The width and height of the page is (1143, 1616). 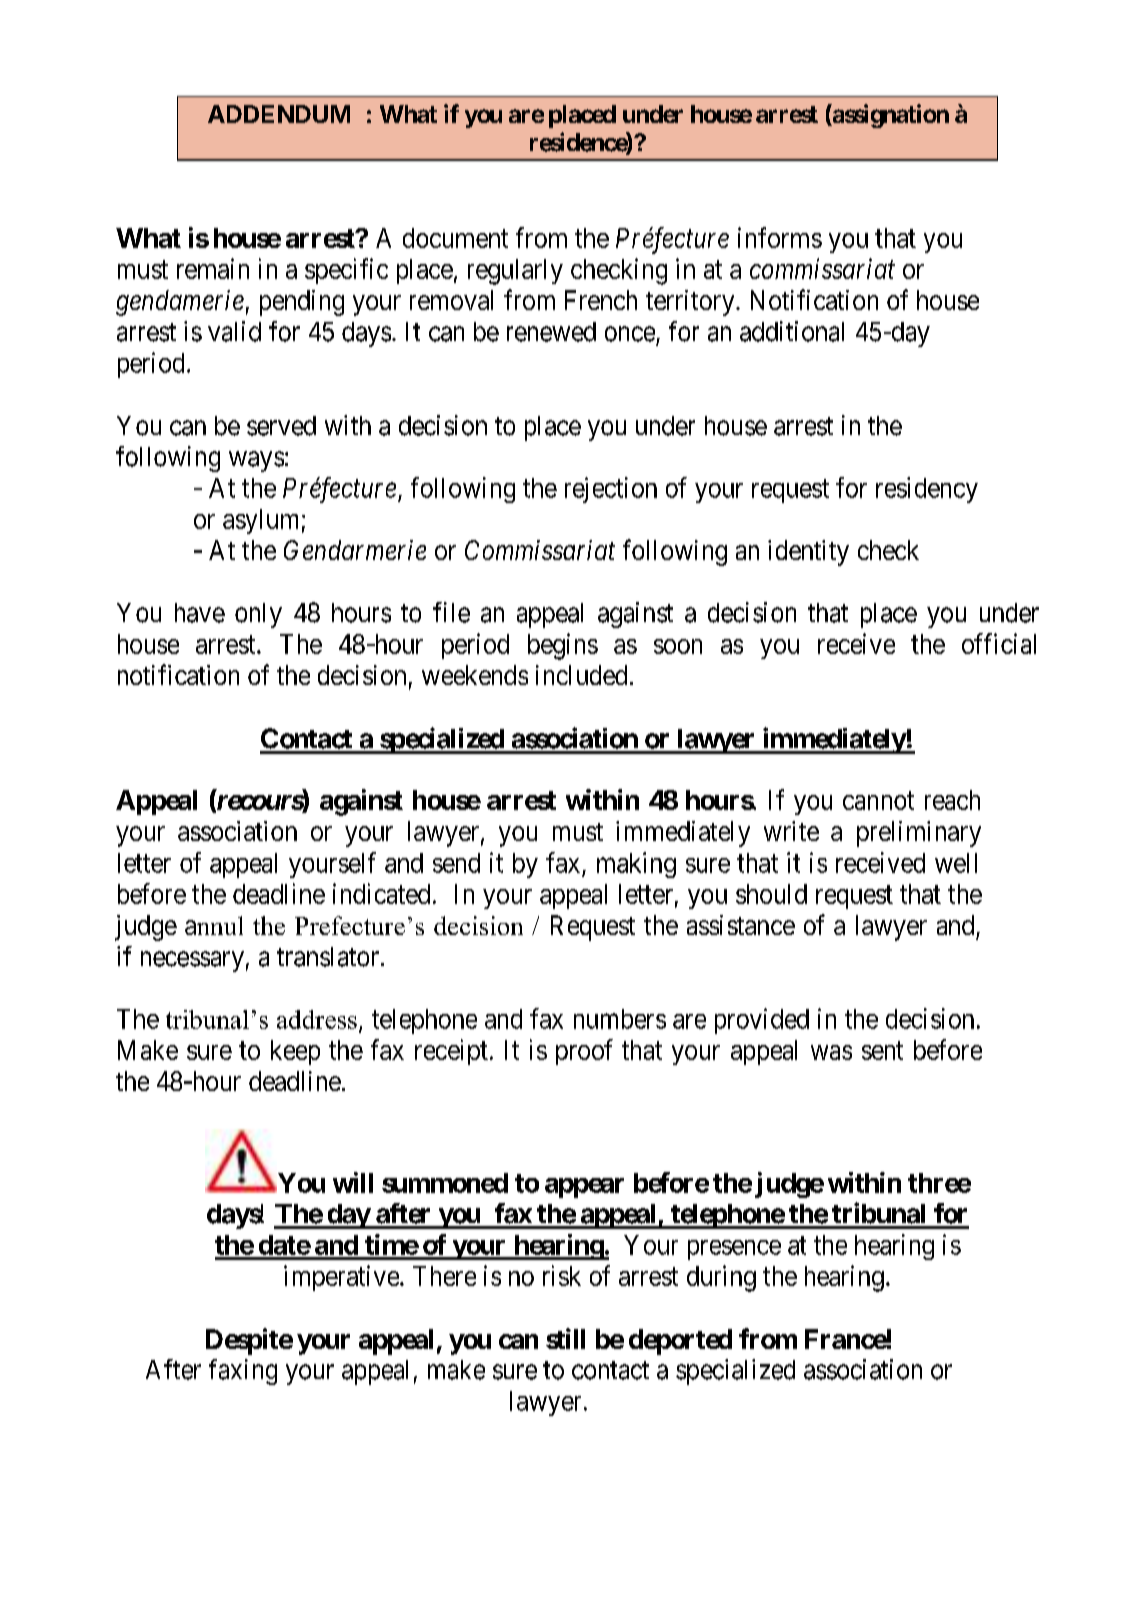 I want to click on faxing, so click(x=243, y=1372).
